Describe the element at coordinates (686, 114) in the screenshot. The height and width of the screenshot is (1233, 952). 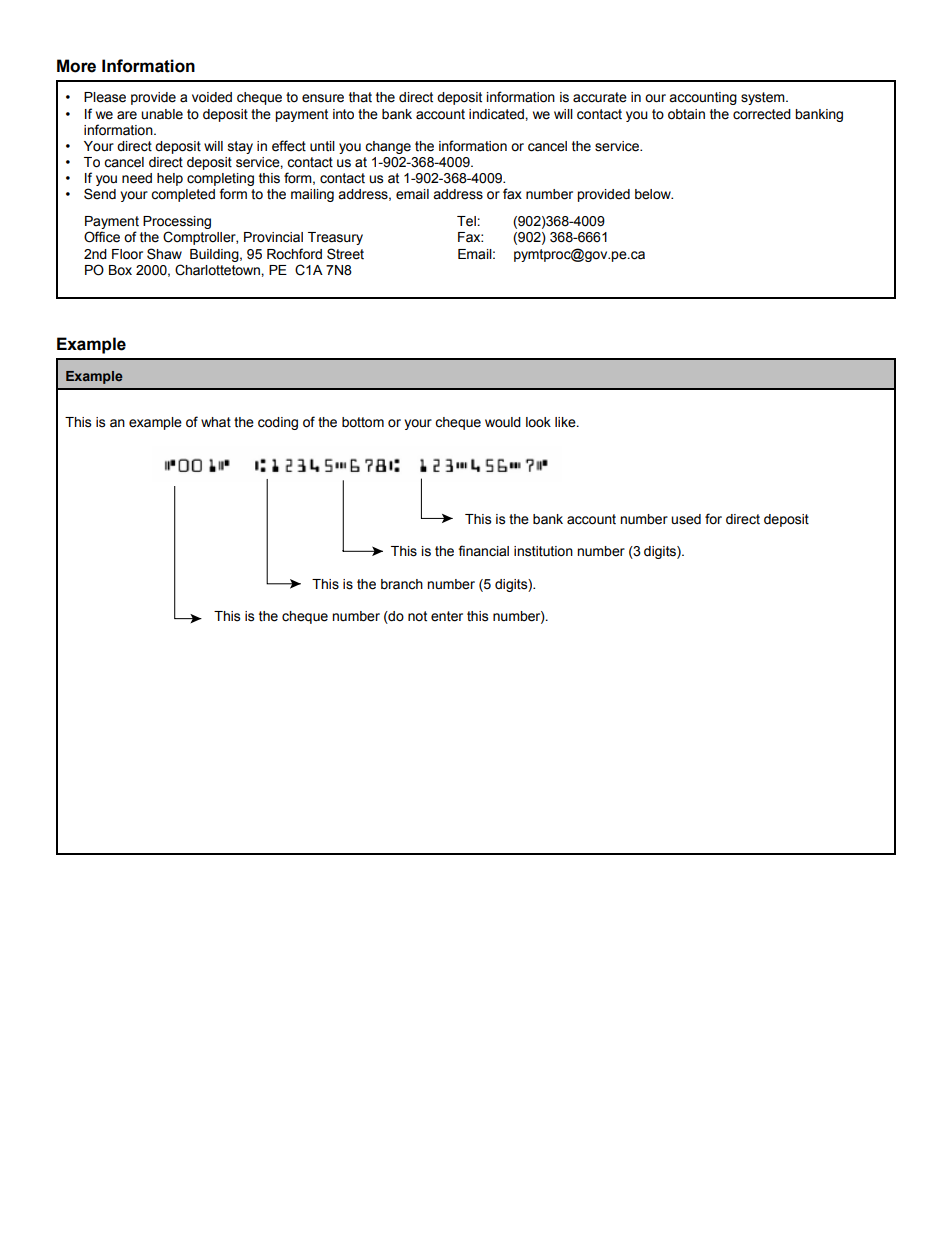
I see `obtain` at that location.
